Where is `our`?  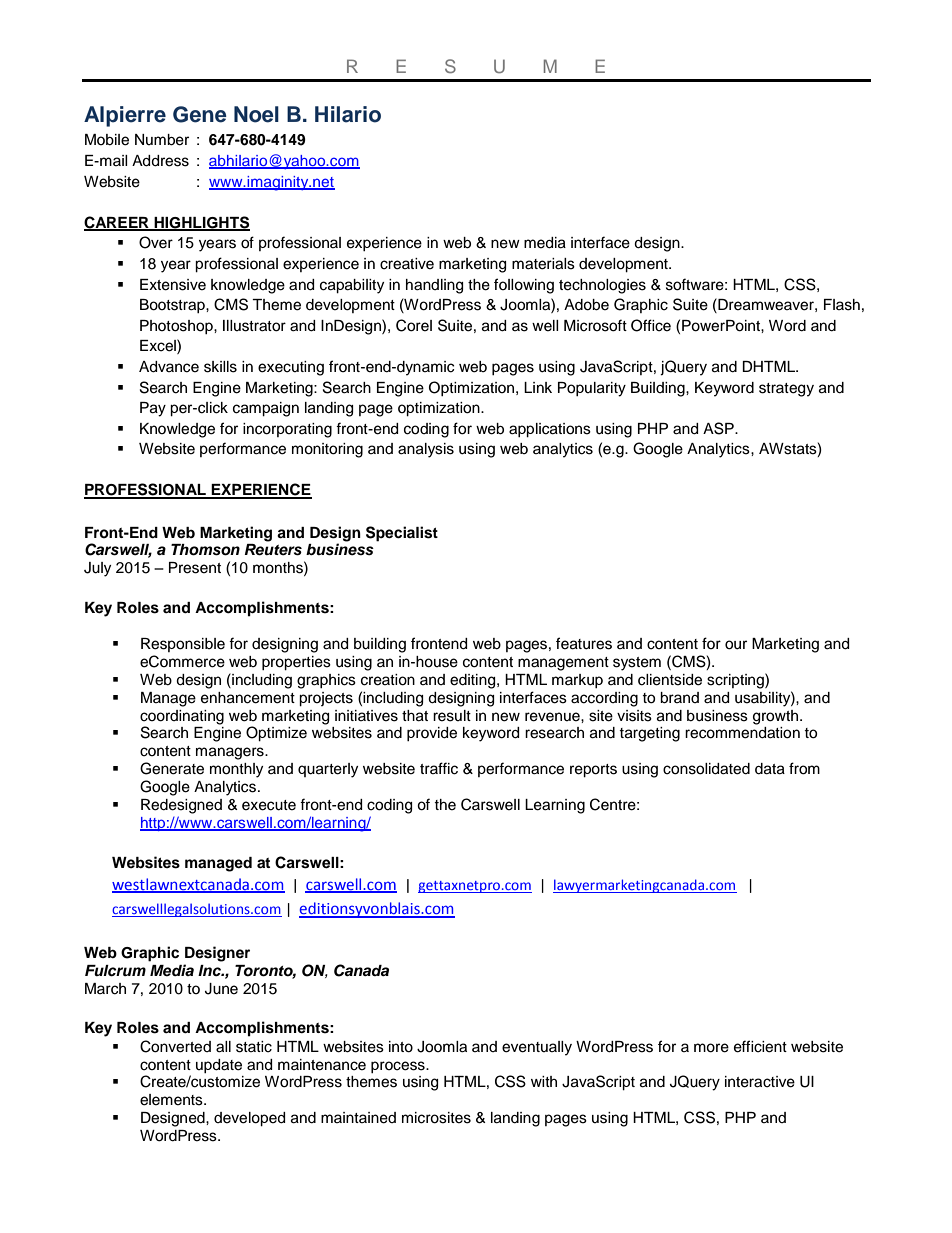
our is located at coordinates (736, 645).
